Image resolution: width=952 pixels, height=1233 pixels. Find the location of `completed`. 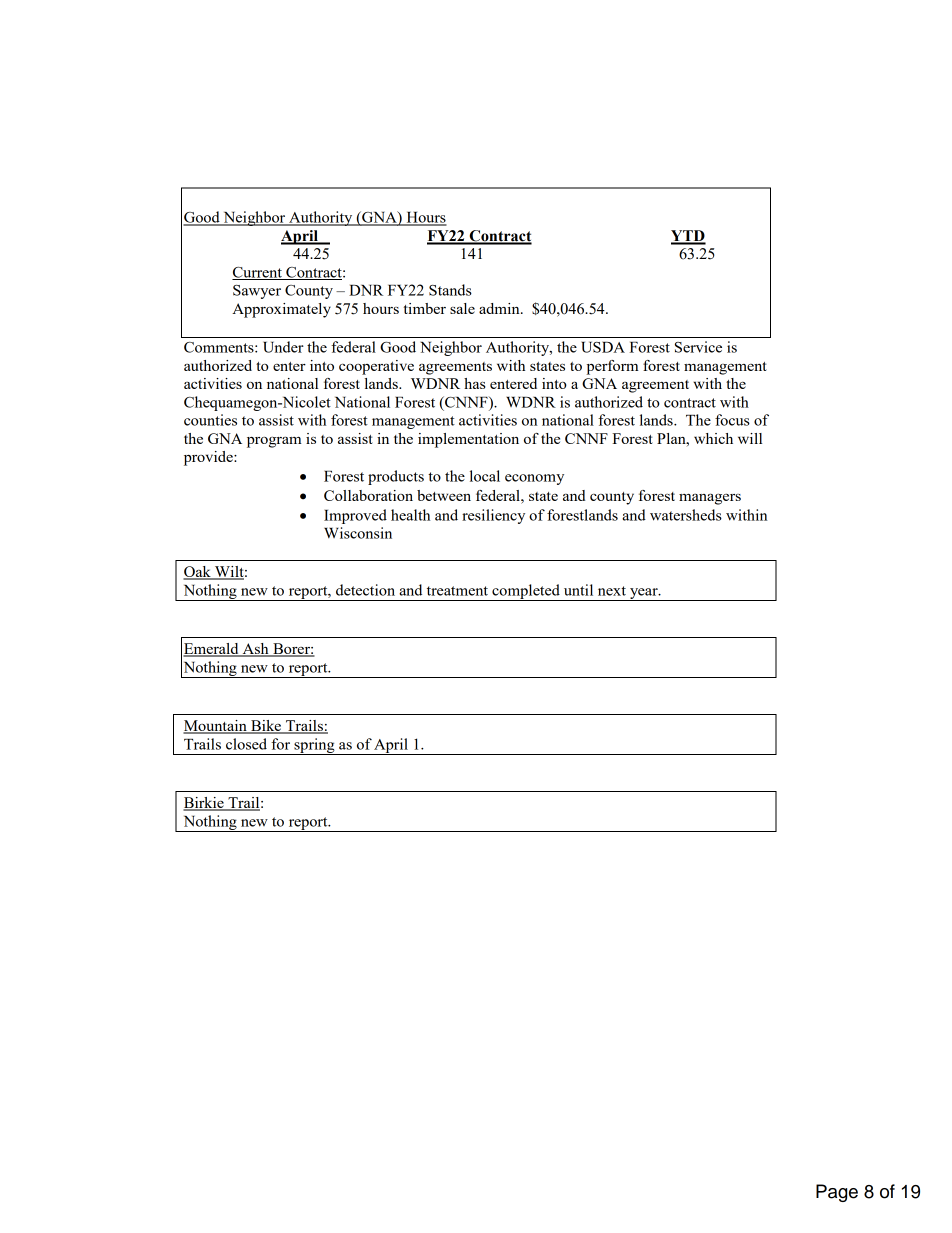

completed is located at coordinates (526, 592).
